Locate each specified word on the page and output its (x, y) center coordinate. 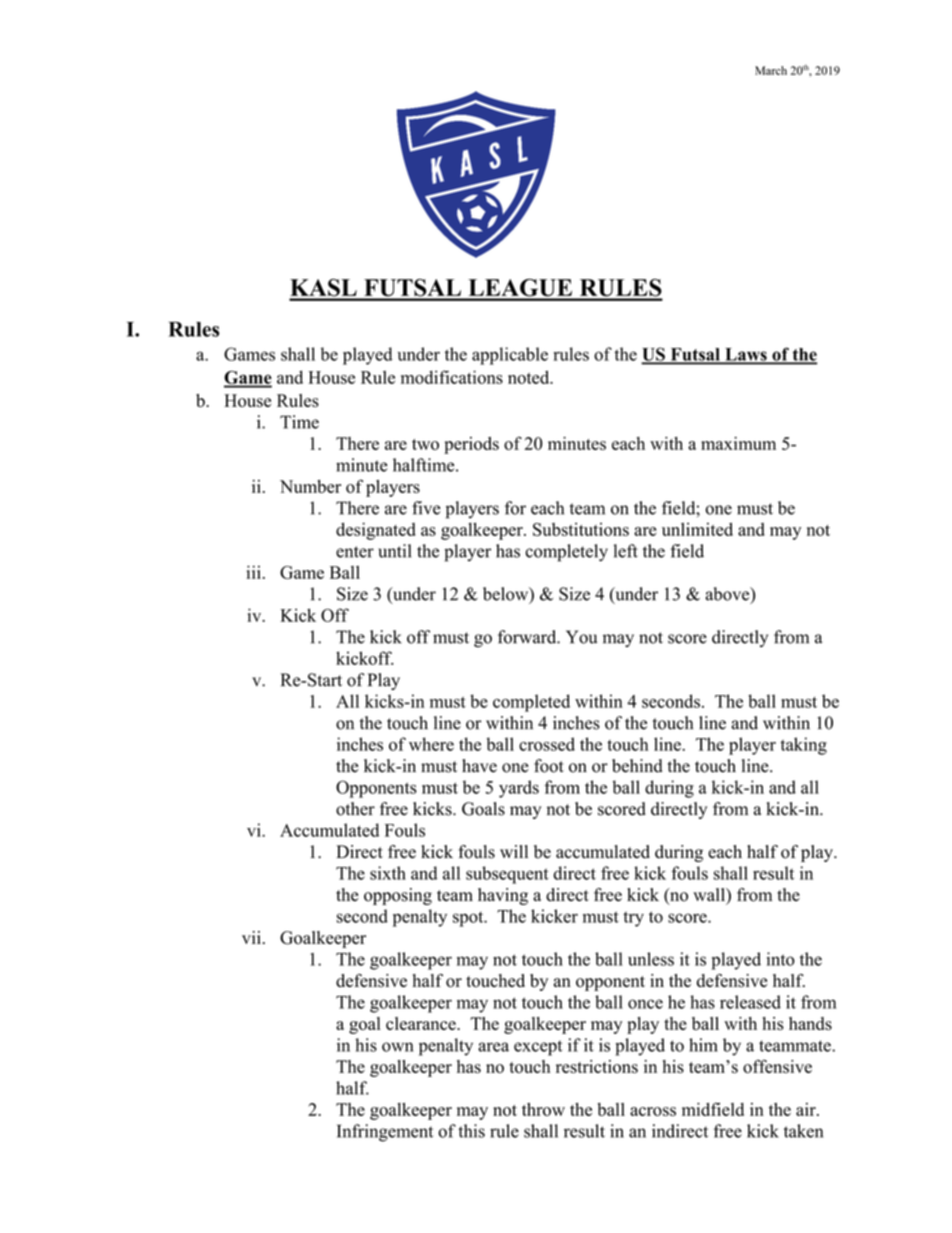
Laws (746, 355)
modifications (452, 377)
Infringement (385, 1133)
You (581, 637)
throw (543, 1109)
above (728, 595)
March (771, 70)
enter (355, 552)
